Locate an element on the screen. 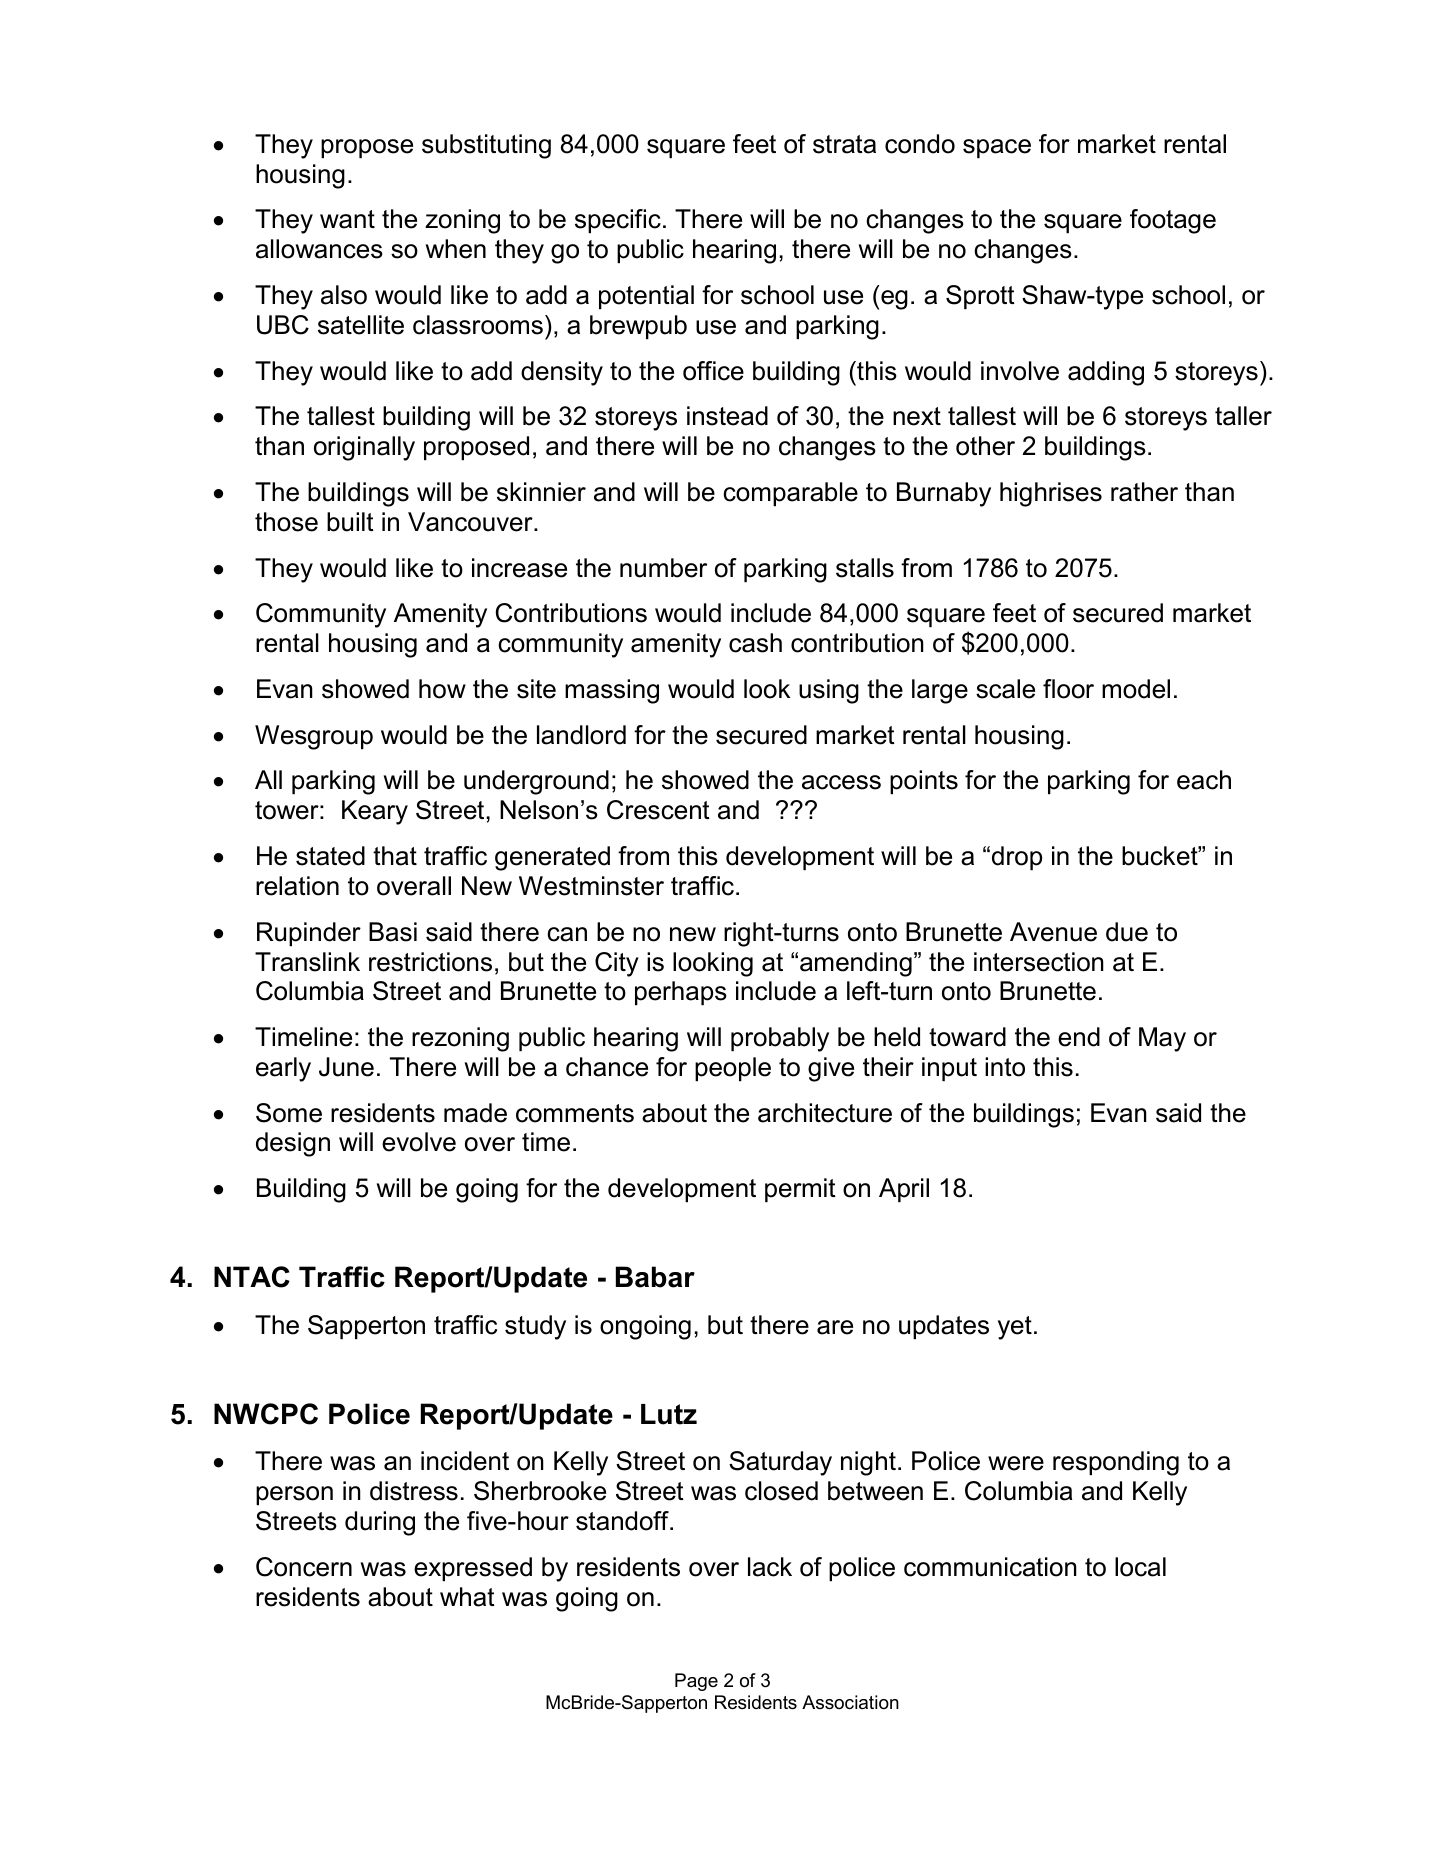 Image resolution: width=1445 pixels, height=1869 pixels. strata is located at coordinates (844, 144).
